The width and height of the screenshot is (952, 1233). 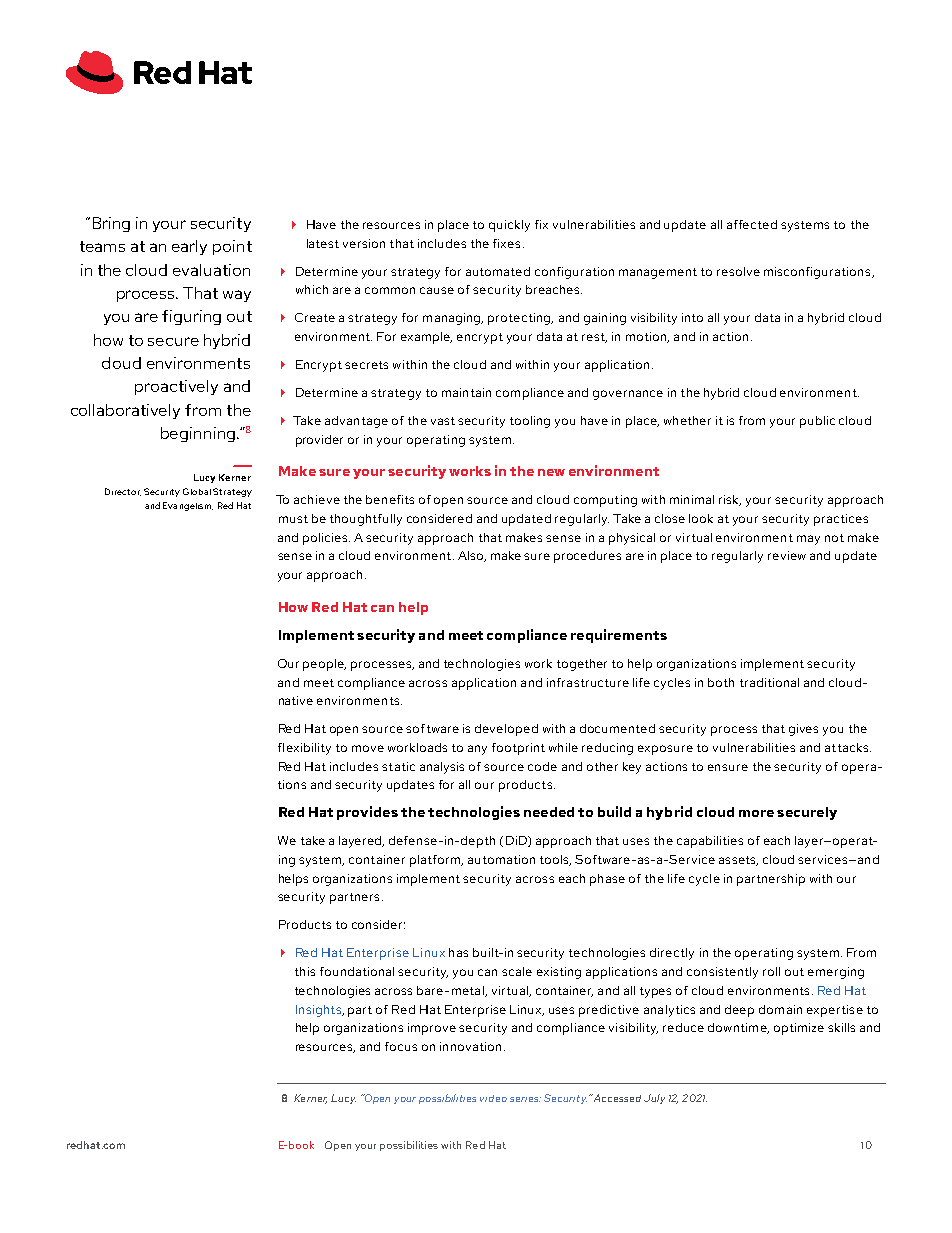 I want to click on fixes, so click(x=506, y=243).
